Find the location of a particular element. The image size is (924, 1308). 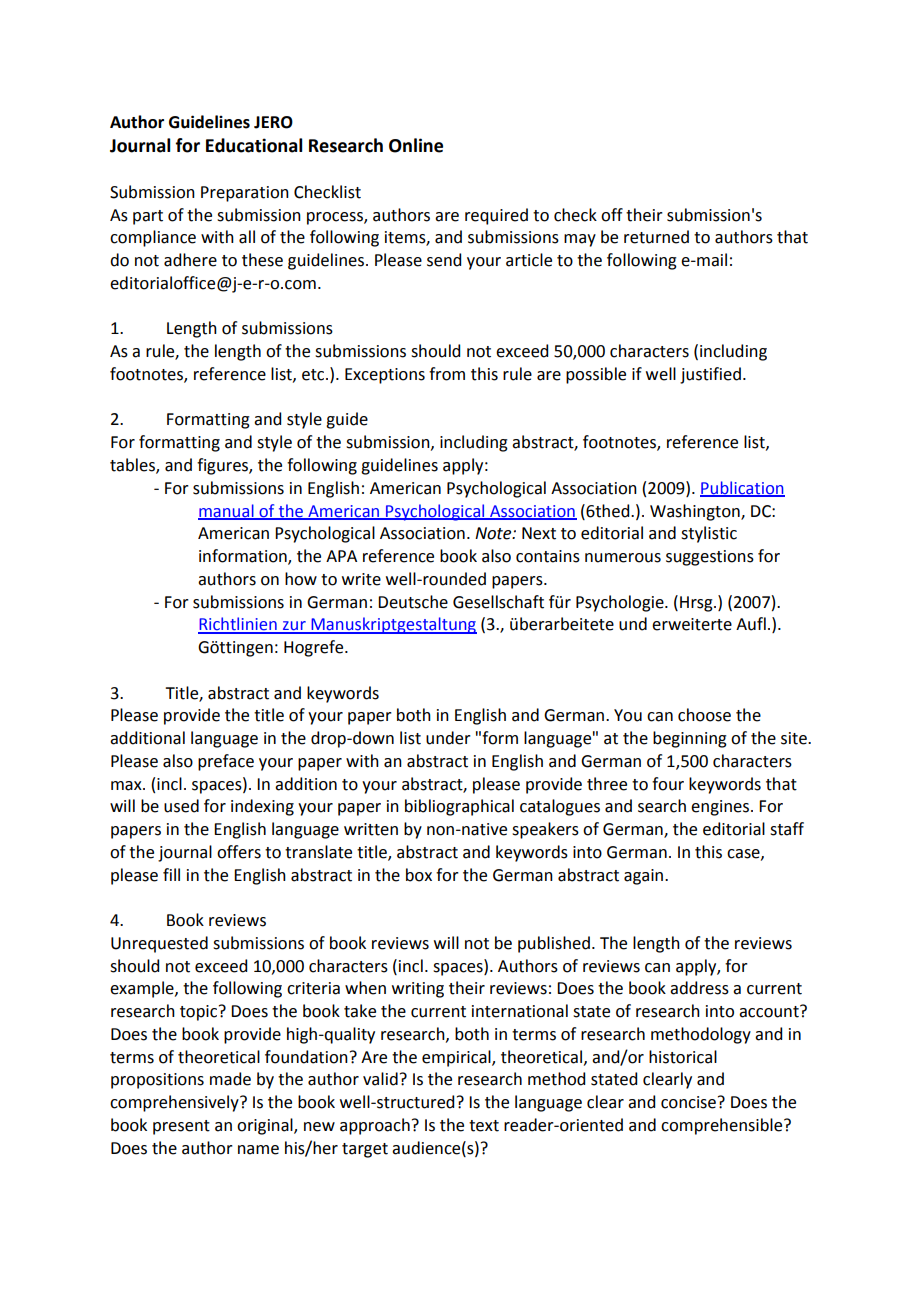

present is located at coordinates (181, 1127).
